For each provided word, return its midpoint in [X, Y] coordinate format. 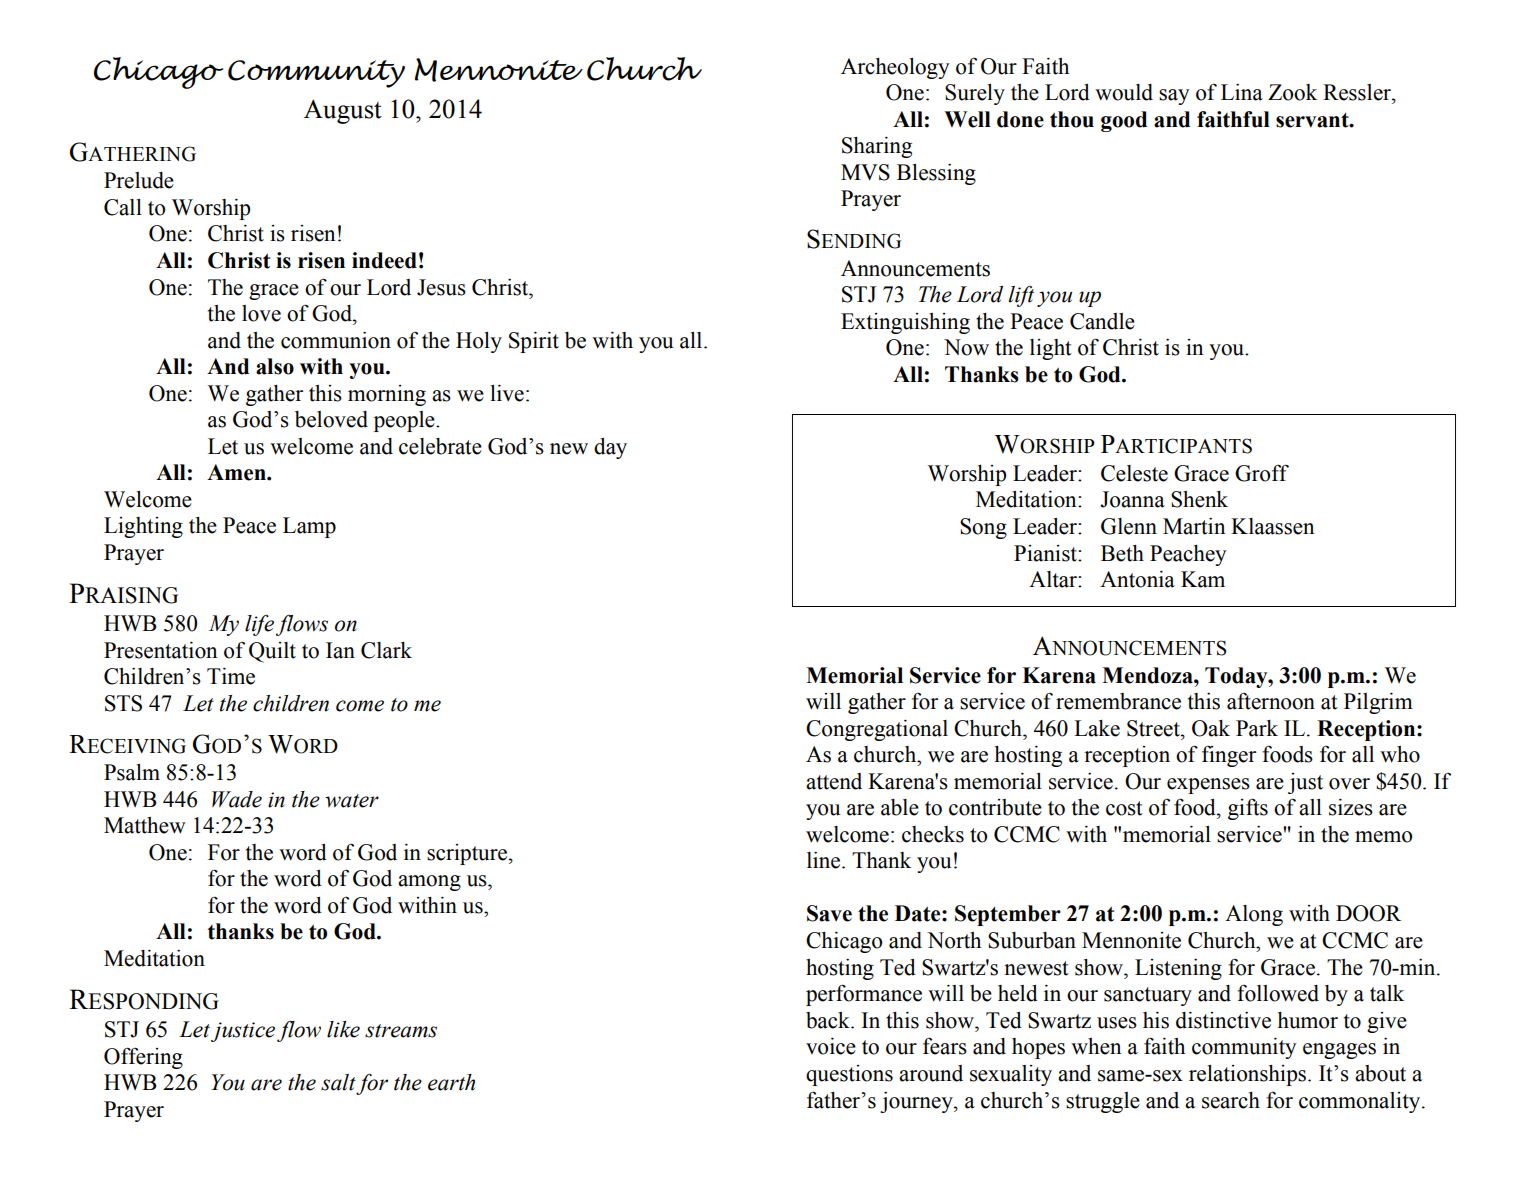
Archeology [895, 68]
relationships [1249, 1075]
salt [338, 1082]
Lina [1242, 92]
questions [849, 1075]
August [343, 111]
